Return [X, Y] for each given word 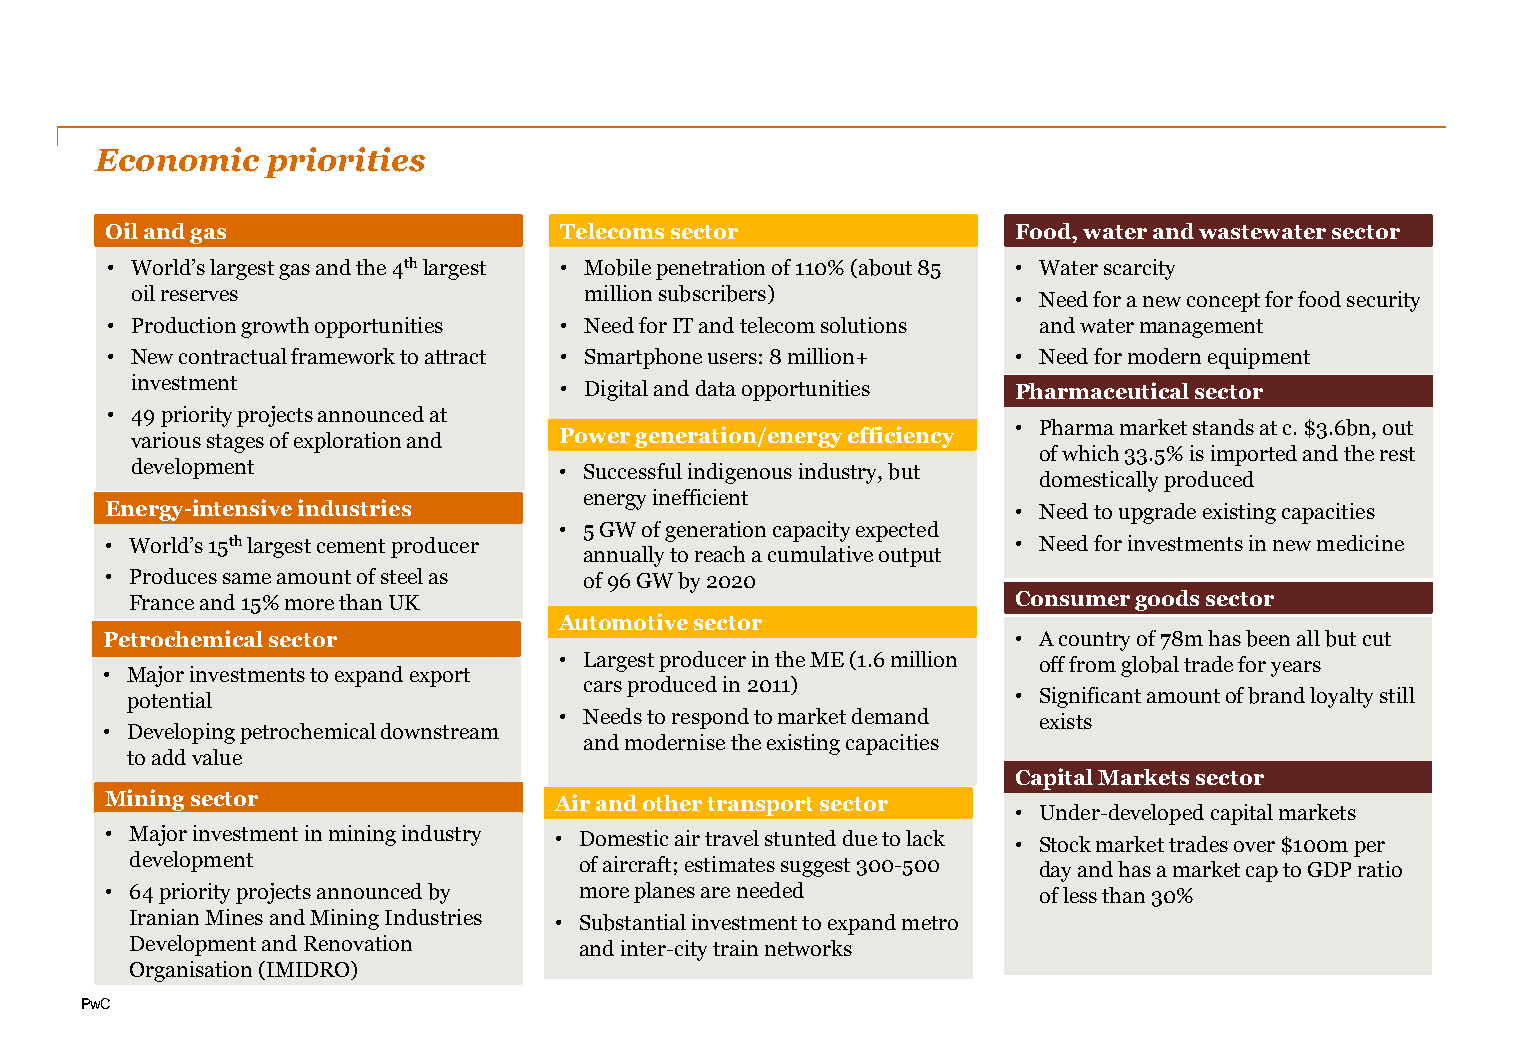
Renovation [358, 943]
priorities [344, 162]
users [732, 358]
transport [760, 806]
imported [1254, 455]
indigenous [740, 473]
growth [275, 327]
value [217, 757]
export [440, 677]
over [1254, 846]
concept [1223, 302]
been [1268, 638]
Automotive [623, 621]
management [1201, 328]
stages [235, 443]
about [884, 268]
